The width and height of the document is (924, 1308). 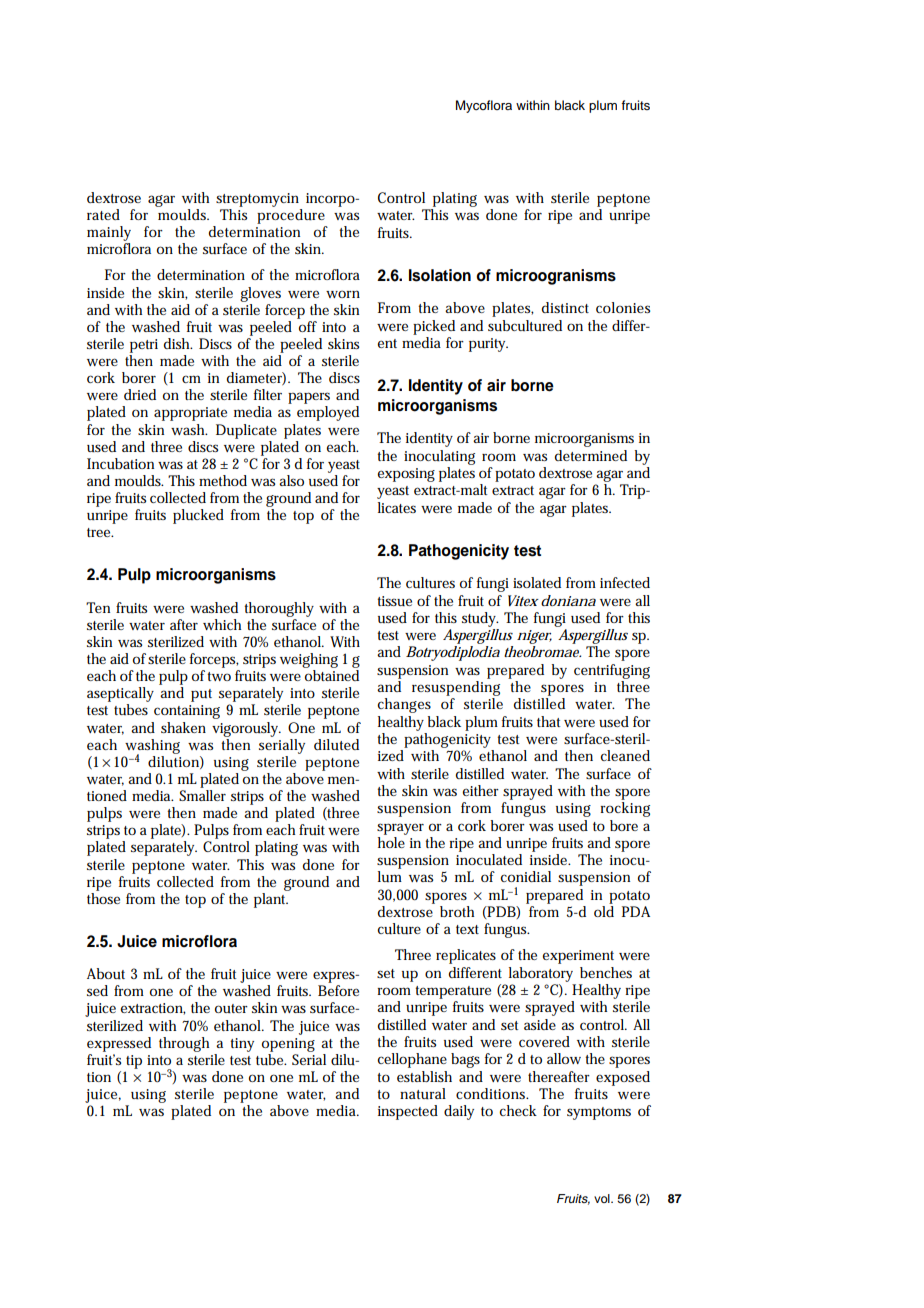 What do you see at coordinates (392, 841) in the document?
I see `hole` at bounding box center [392, 841].
